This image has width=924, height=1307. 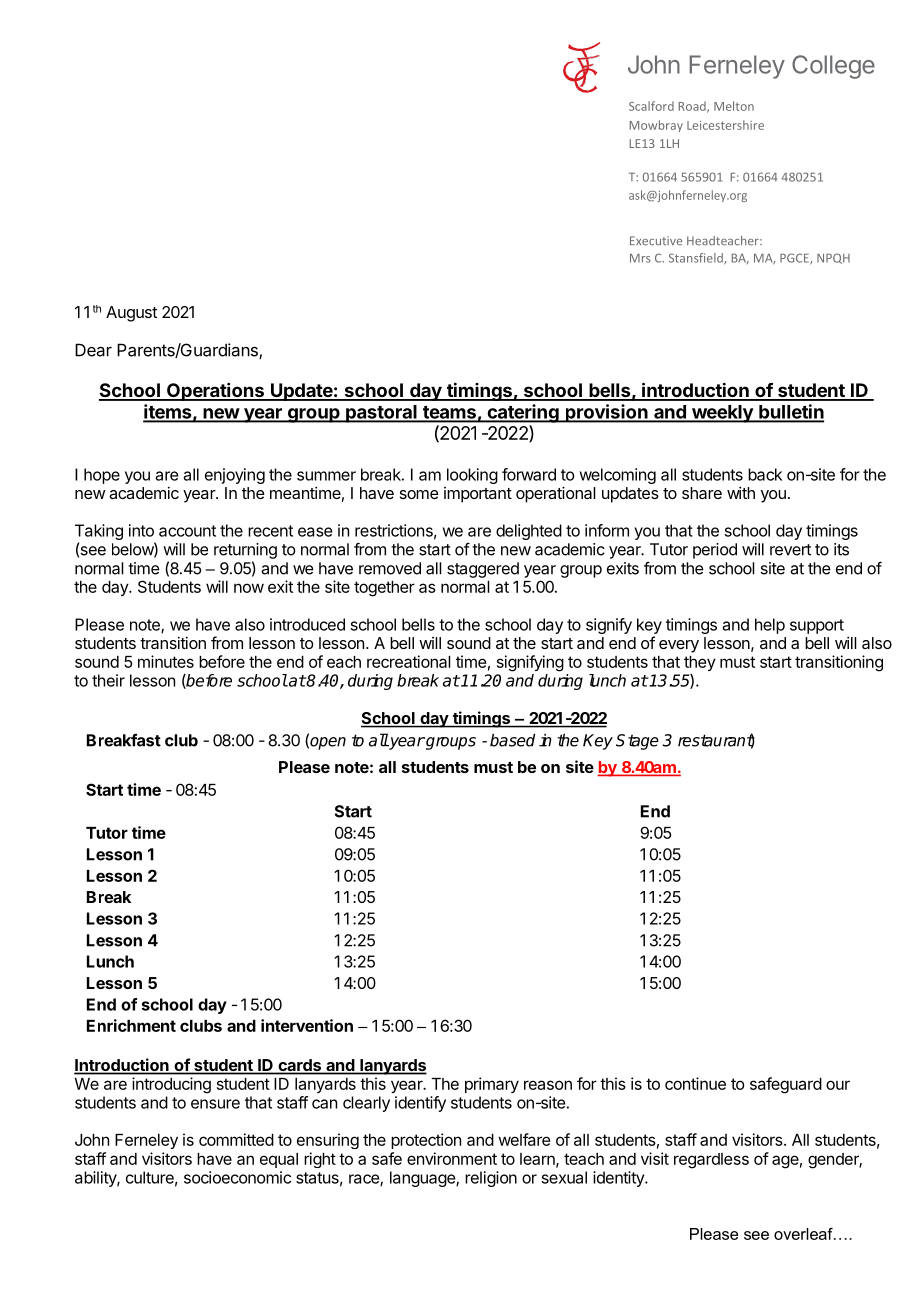 I want to click on account, so click(x=187, y=531).
